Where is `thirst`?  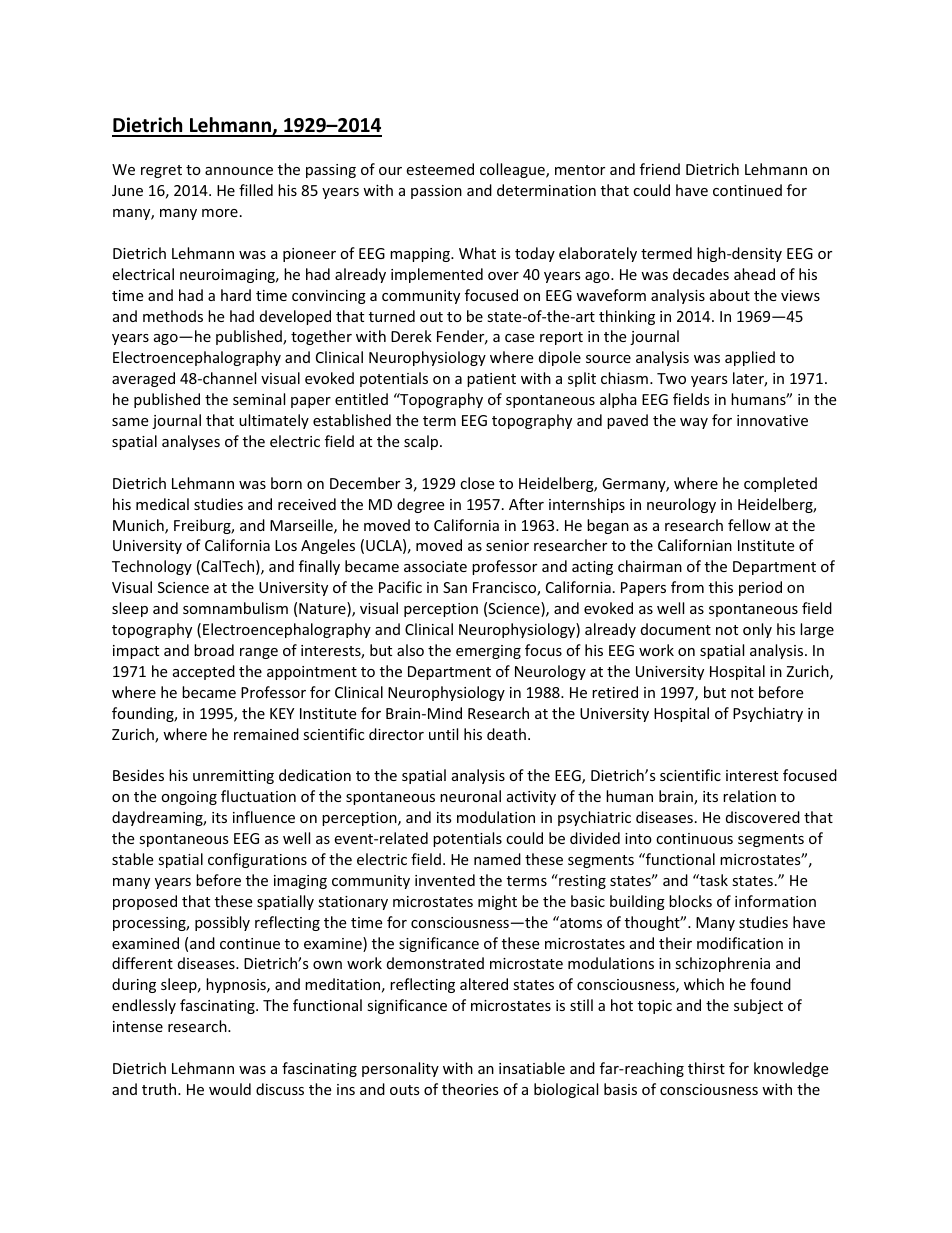
thirst is located at coordinates (706, 1068).
